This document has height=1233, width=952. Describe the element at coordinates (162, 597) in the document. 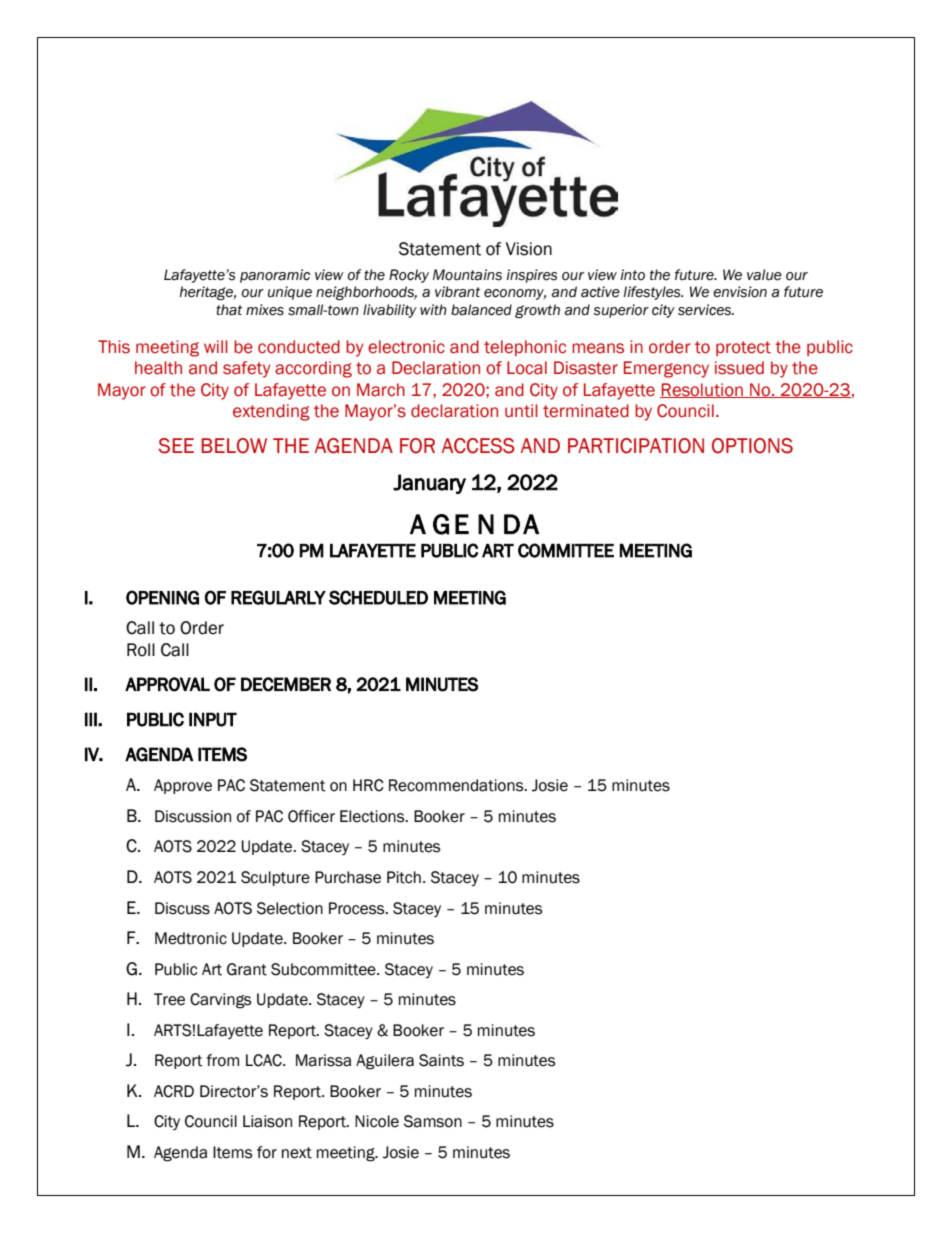

I see `OPENING` at that location.
